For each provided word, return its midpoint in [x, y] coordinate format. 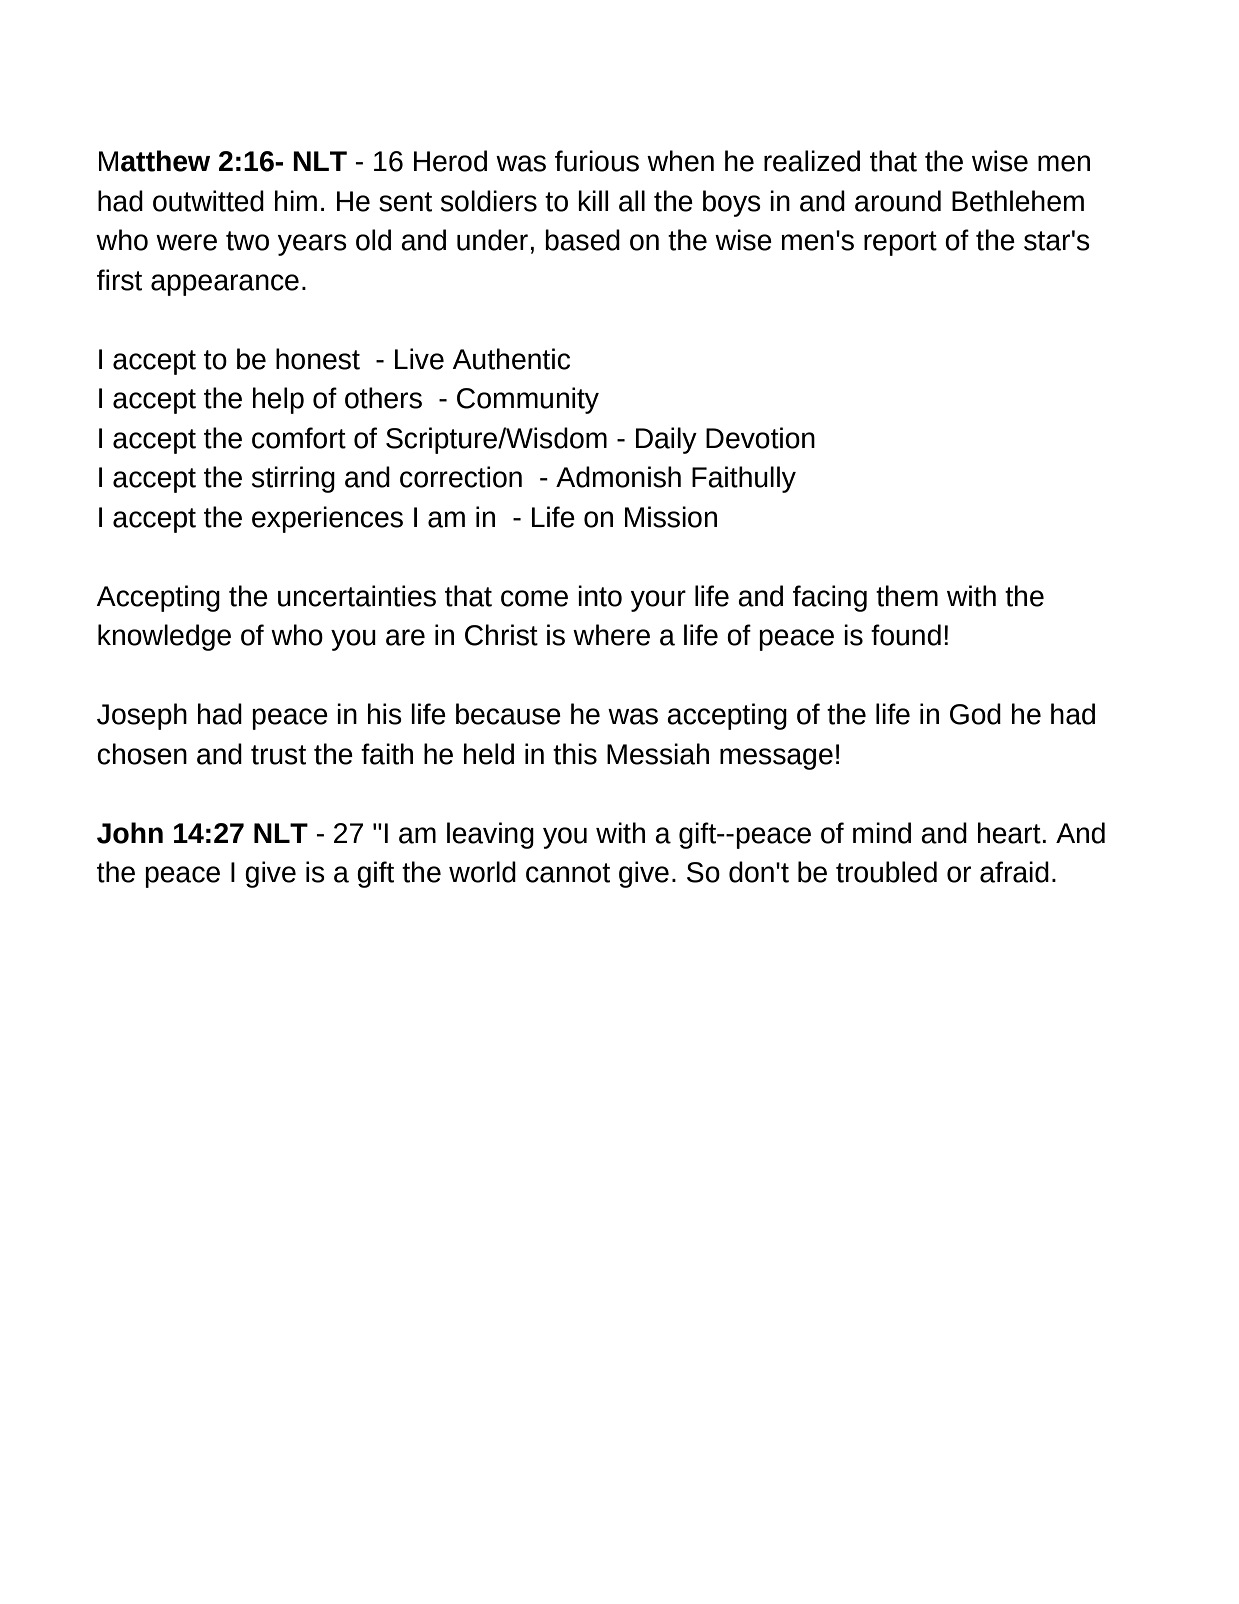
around [898, 201]
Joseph [142, 716]
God [975, 714]
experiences [327, 519]
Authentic [511, 359]
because [508, 714]
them [907, 596]
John [130, 833]
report [900, 243]
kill [593, 200]
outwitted [208, 201]
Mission [671, 517]
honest [318, 359]
